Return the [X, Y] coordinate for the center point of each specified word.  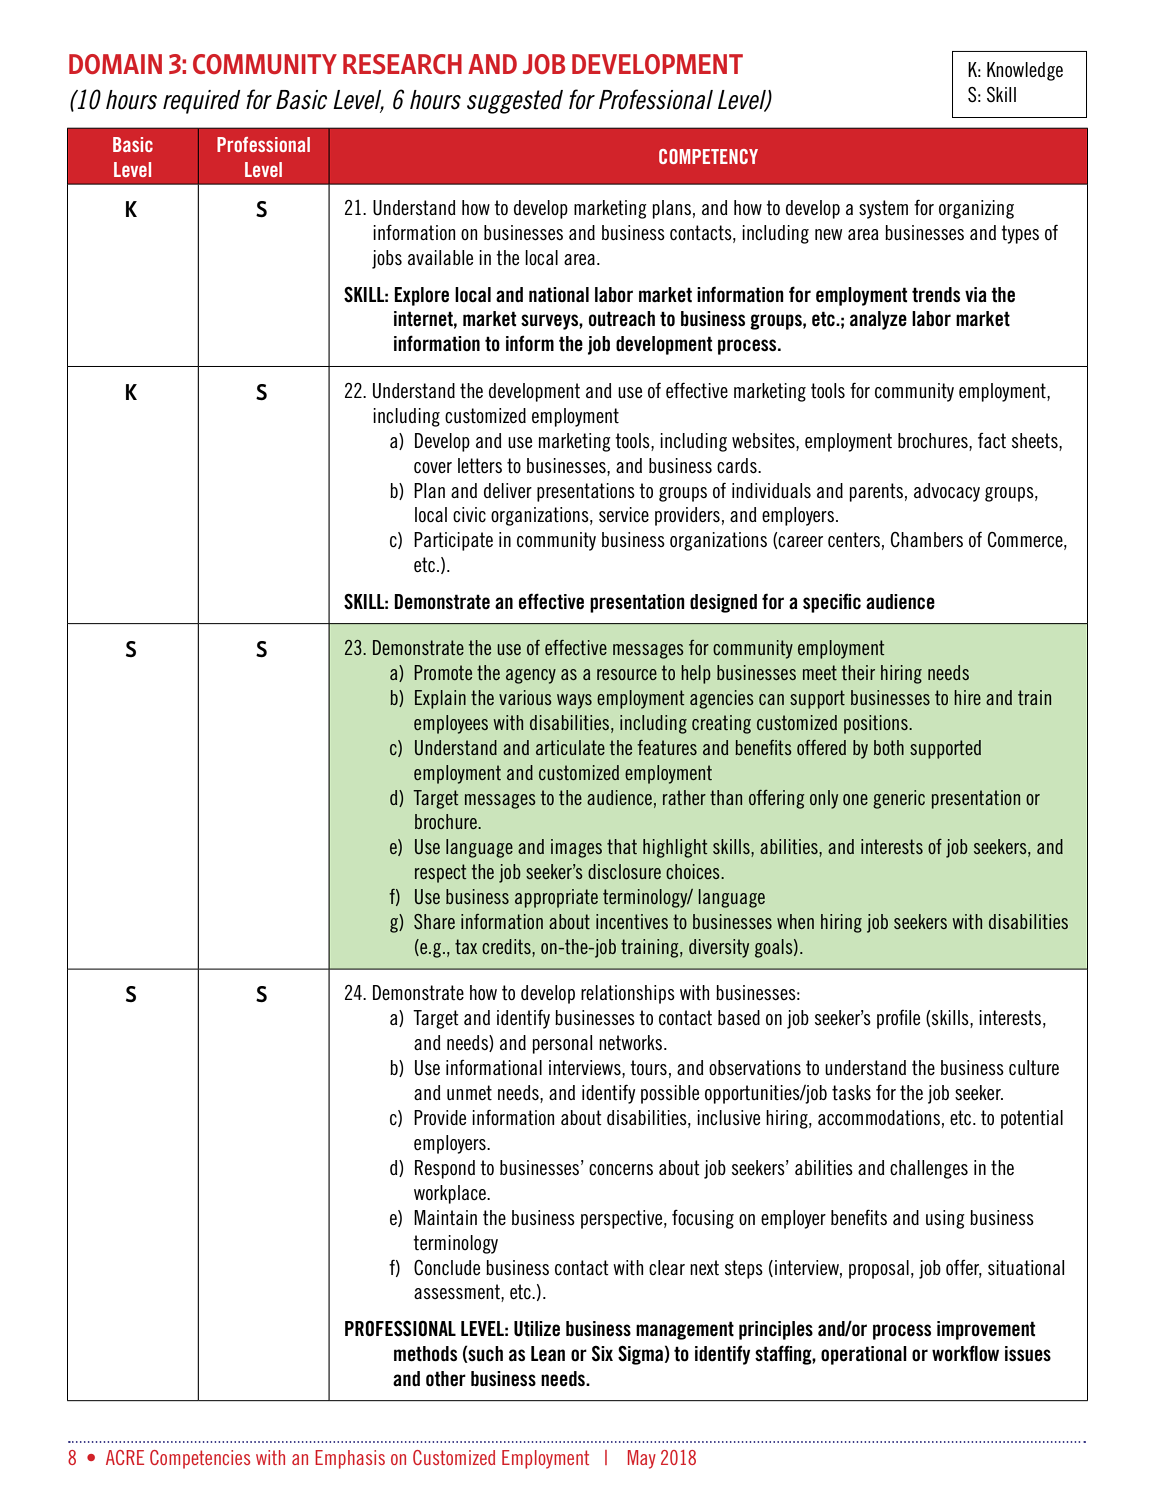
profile [898, 1019]
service [624, 514]
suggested [515, 102]
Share [434, 921]
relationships [628, 994]
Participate [453, 541]
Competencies [200, 1459]
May [642, 1459]
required [202, 102]
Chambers [927, 539]
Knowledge [1025, 71]
